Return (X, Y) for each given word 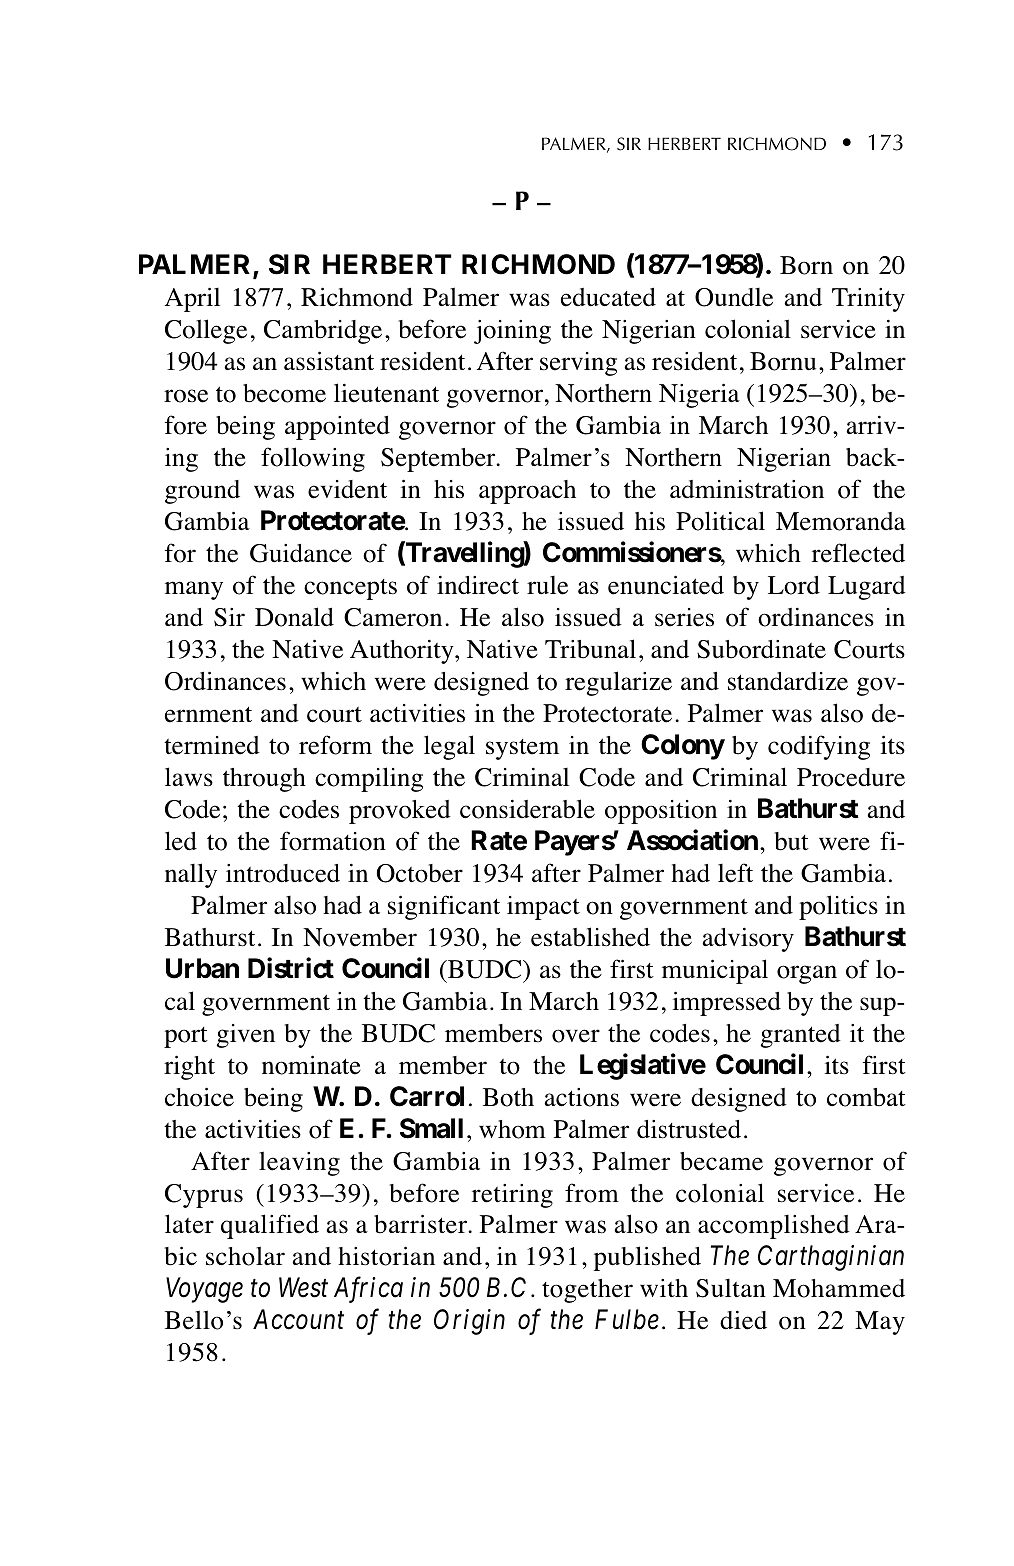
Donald (294, 617)
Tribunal (590, 649)
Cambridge (323, 332)
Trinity (868, 300)
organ (807, 974)
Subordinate (761, 649)
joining (512, 332)
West (303, 1288)
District (291, 968)
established (590, 937)
